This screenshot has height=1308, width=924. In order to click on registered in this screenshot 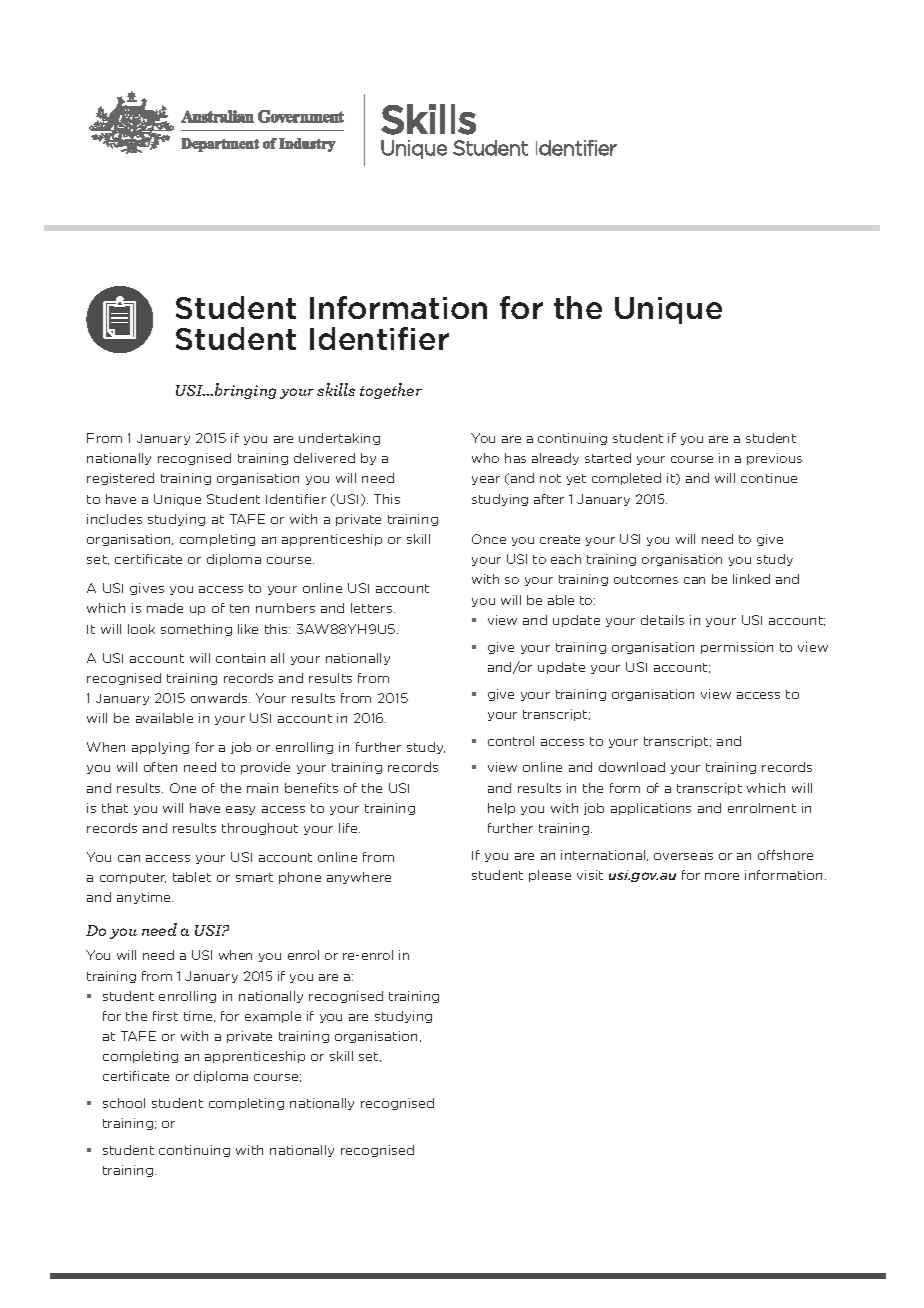, I will do `click(120, 479)`.
